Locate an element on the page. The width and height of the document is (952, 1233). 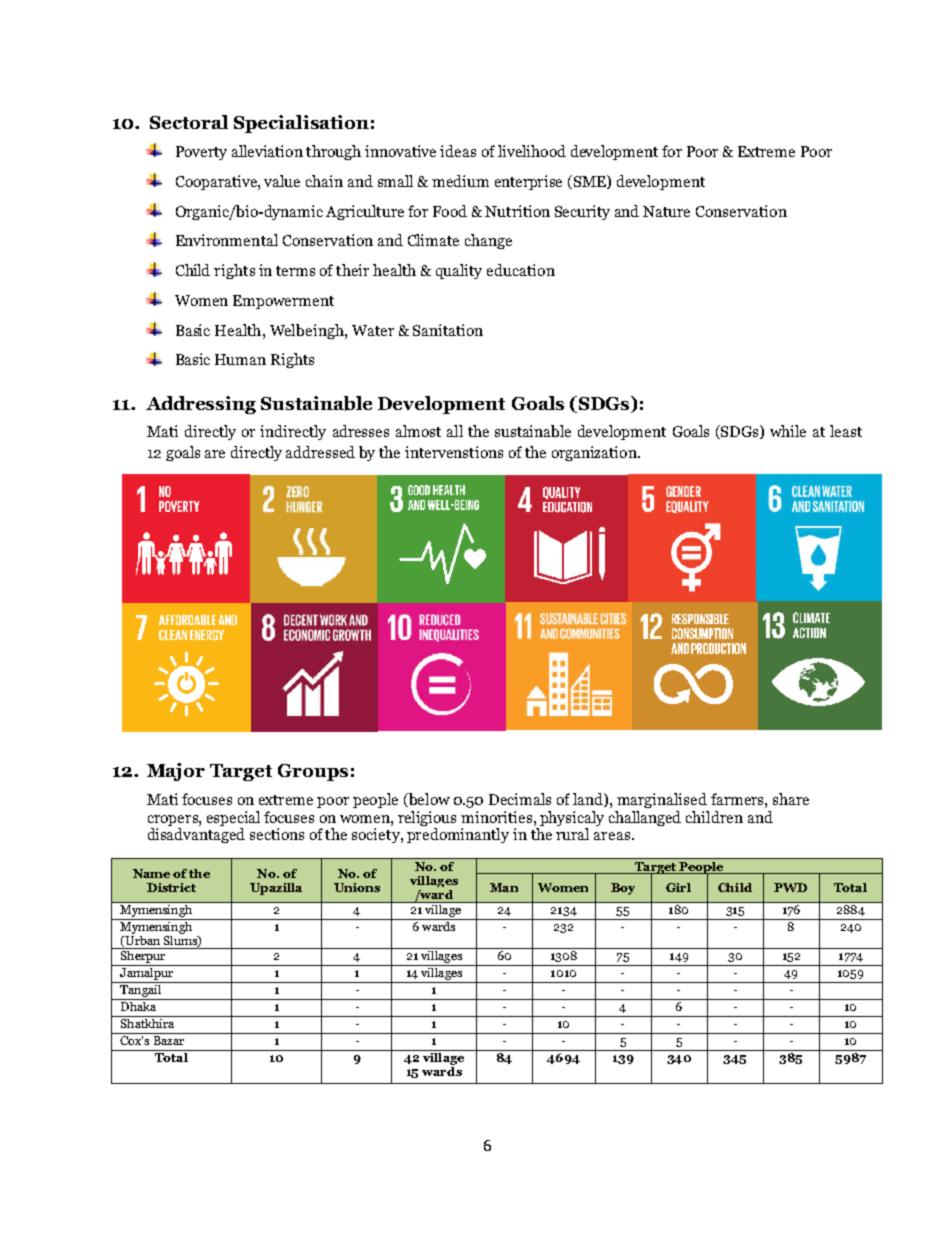
Addressing is located at coordinates (201, 405).
